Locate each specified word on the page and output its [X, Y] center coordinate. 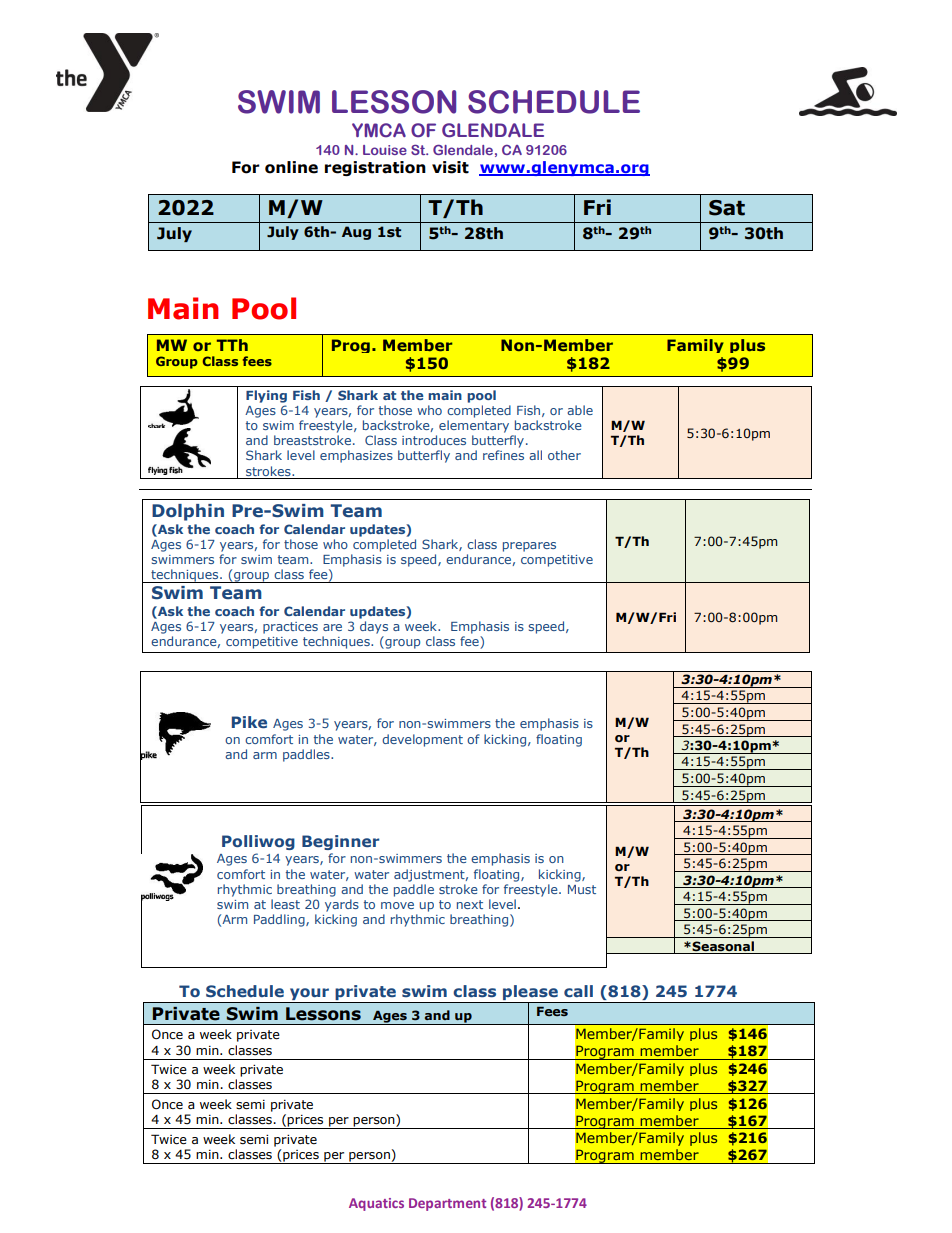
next [470, 904]
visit [450, 167]
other [564, 455]
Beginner [340, 842]
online [291, 167]
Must [582, 889]
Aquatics [376, 1204]
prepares [529, 547]
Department [447, 1204]
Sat [727, 208]
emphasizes [356, 456]
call [578, 991]
